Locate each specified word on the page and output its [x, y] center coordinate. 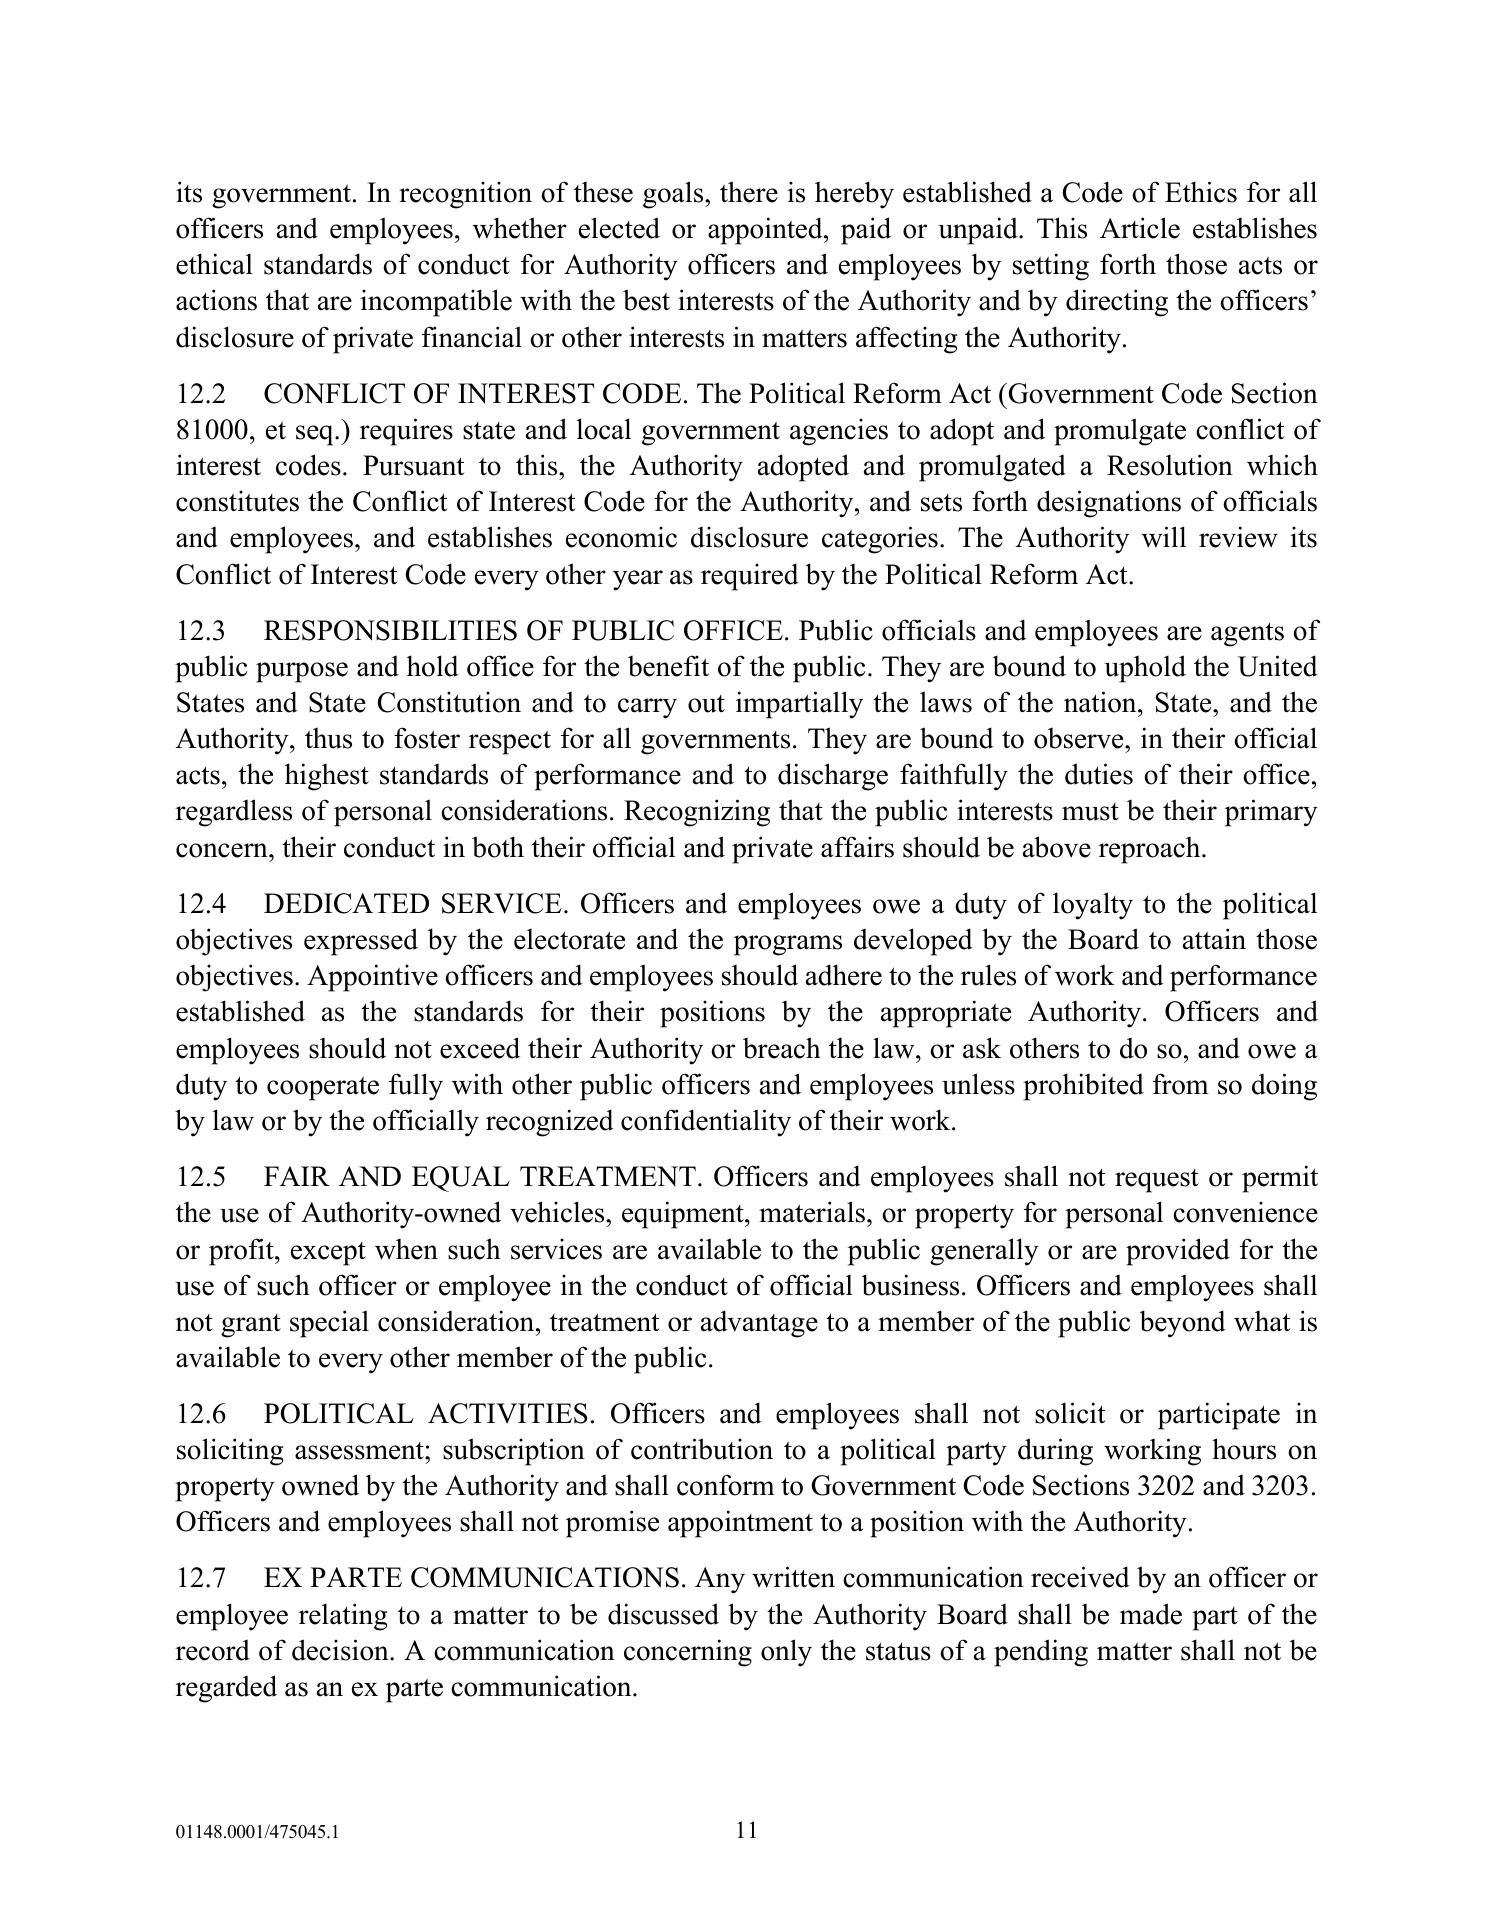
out [706, 704]
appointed [766, 231]
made [1151, 1614]
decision [341, 1650]
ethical [214, 264]
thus [328, 738]
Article [1140, 228]
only [786, 1653]
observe [1080, 738]
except [328, 1254]
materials [812, 1212]
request [1157, 1181]
